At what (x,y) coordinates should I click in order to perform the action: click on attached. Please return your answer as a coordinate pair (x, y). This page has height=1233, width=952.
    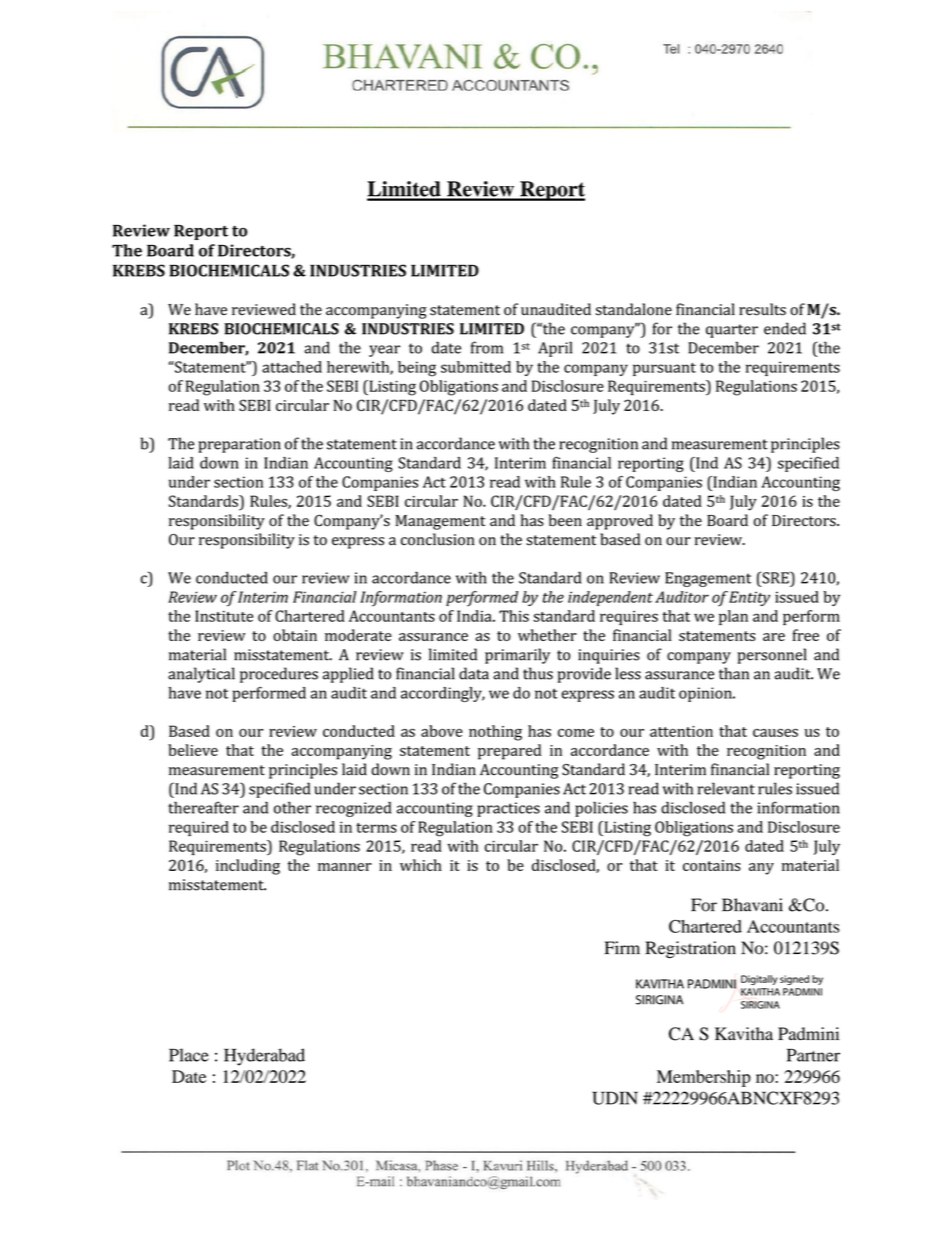
    Looking at the image, I should click on (292, 367).
